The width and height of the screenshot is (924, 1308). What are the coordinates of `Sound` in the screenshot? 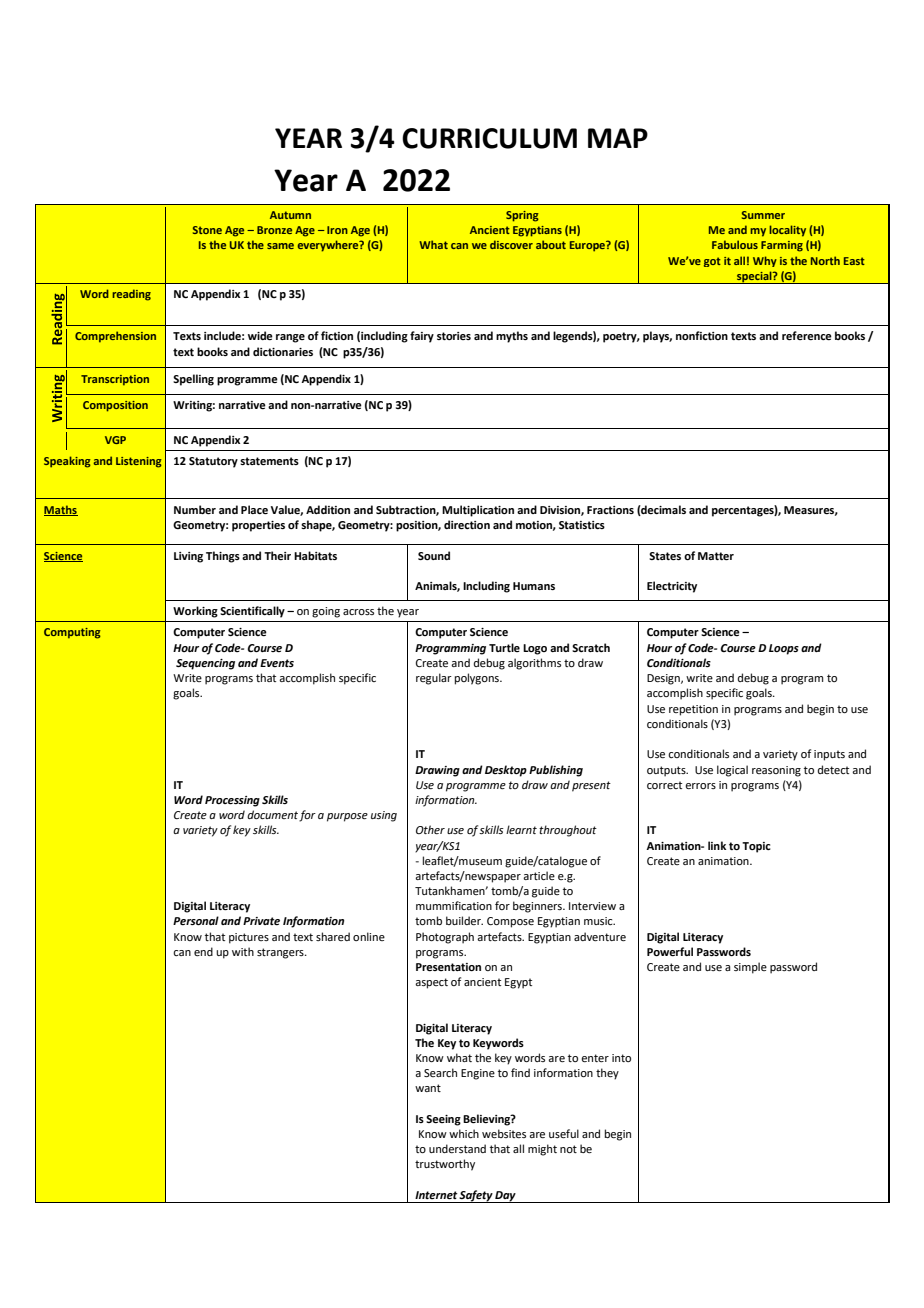 It's located at (434, 555).
